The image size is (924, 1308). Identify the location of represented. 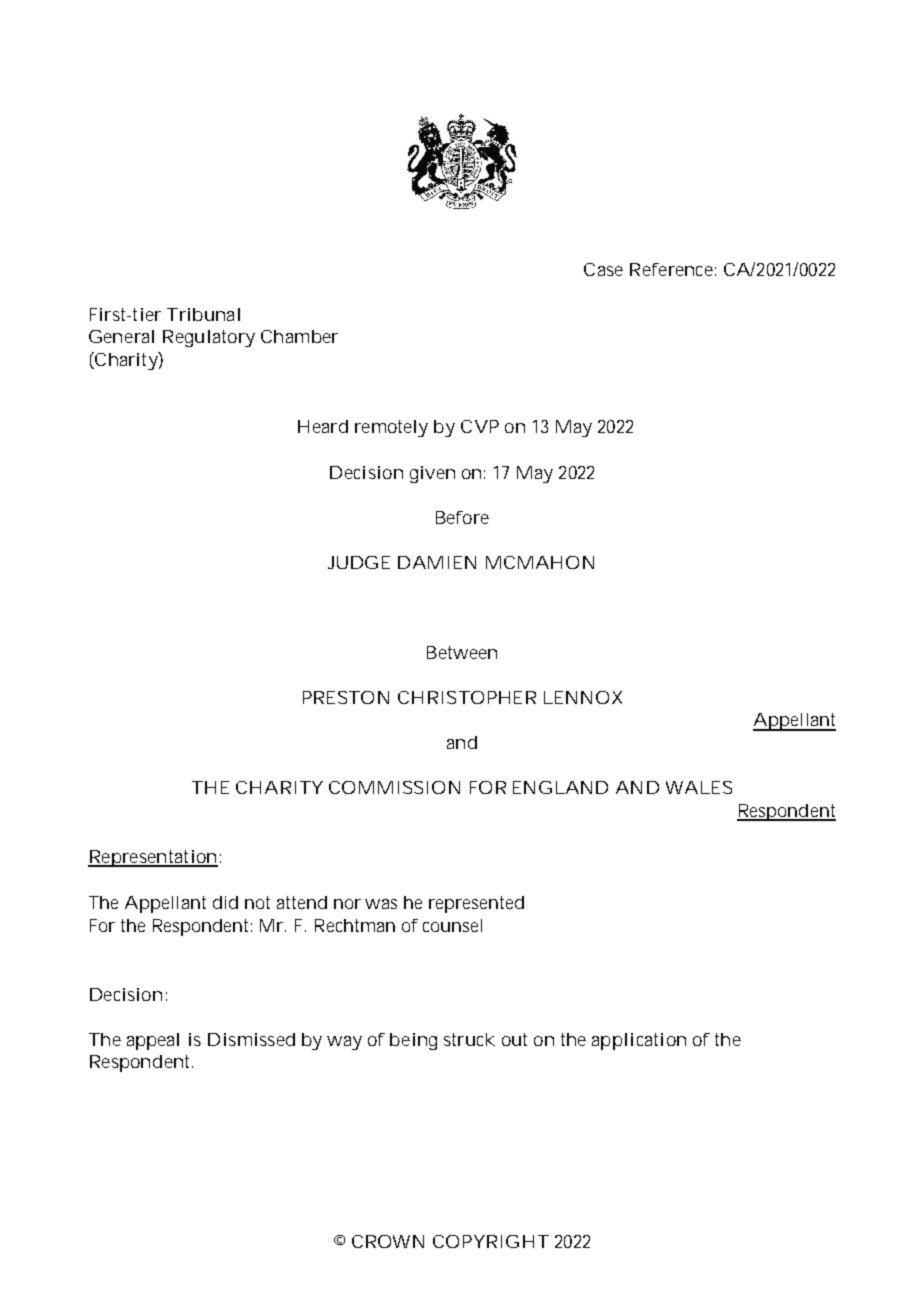
(476, 904).
